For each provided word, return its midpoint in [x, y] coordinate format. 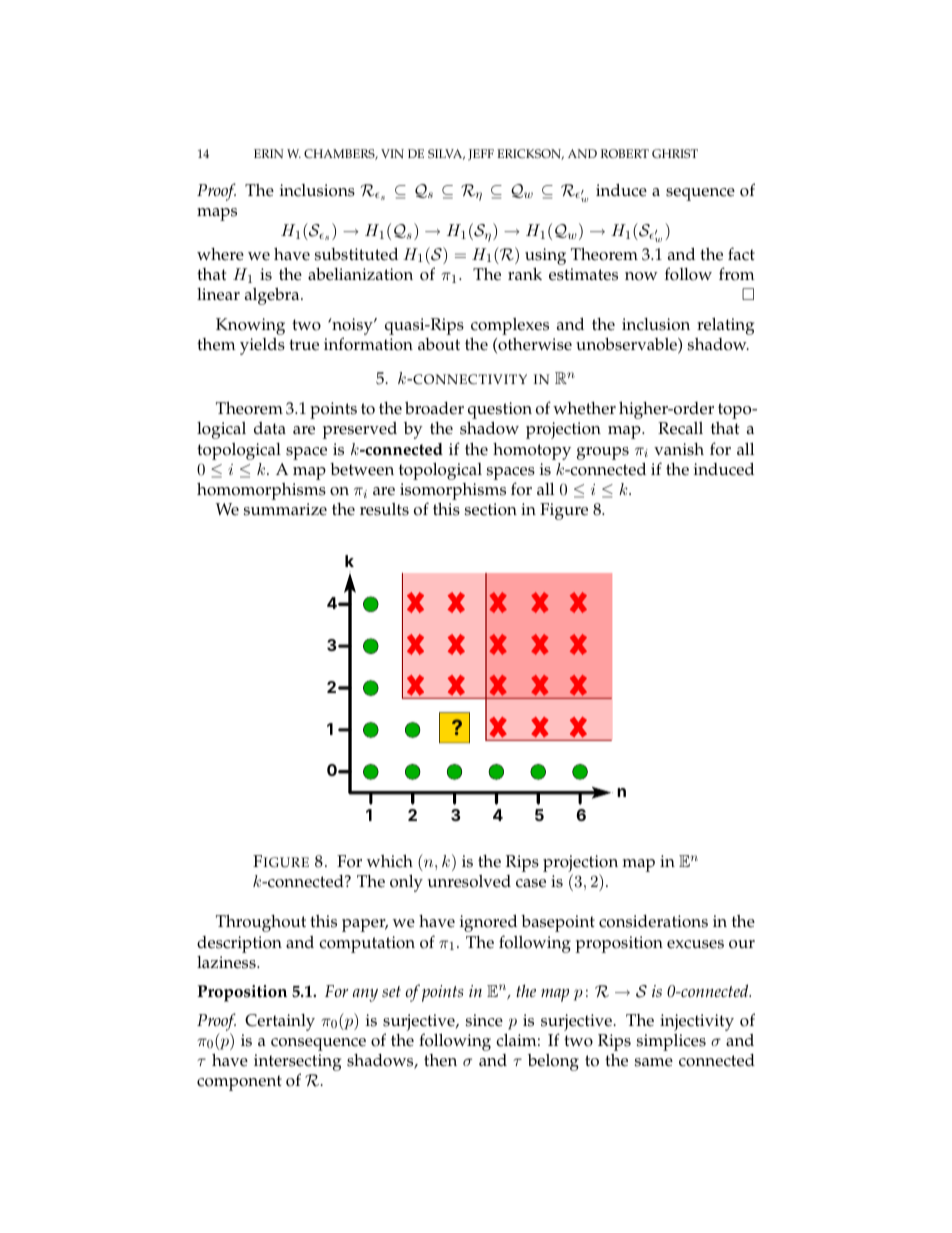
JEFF [481, 155]
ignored [488, 923]
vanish [679, 449]
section [491, 509]
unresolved [469, 881]
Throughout [261, 923]
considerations [653, 921]
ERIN [269, 153]
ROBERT [625, 153]
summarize [285, 509]
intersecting [297, 1064]
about [439, 344]
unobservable [627, 345]
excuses [695, 944]
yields [262, 346]
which [390, 861]
